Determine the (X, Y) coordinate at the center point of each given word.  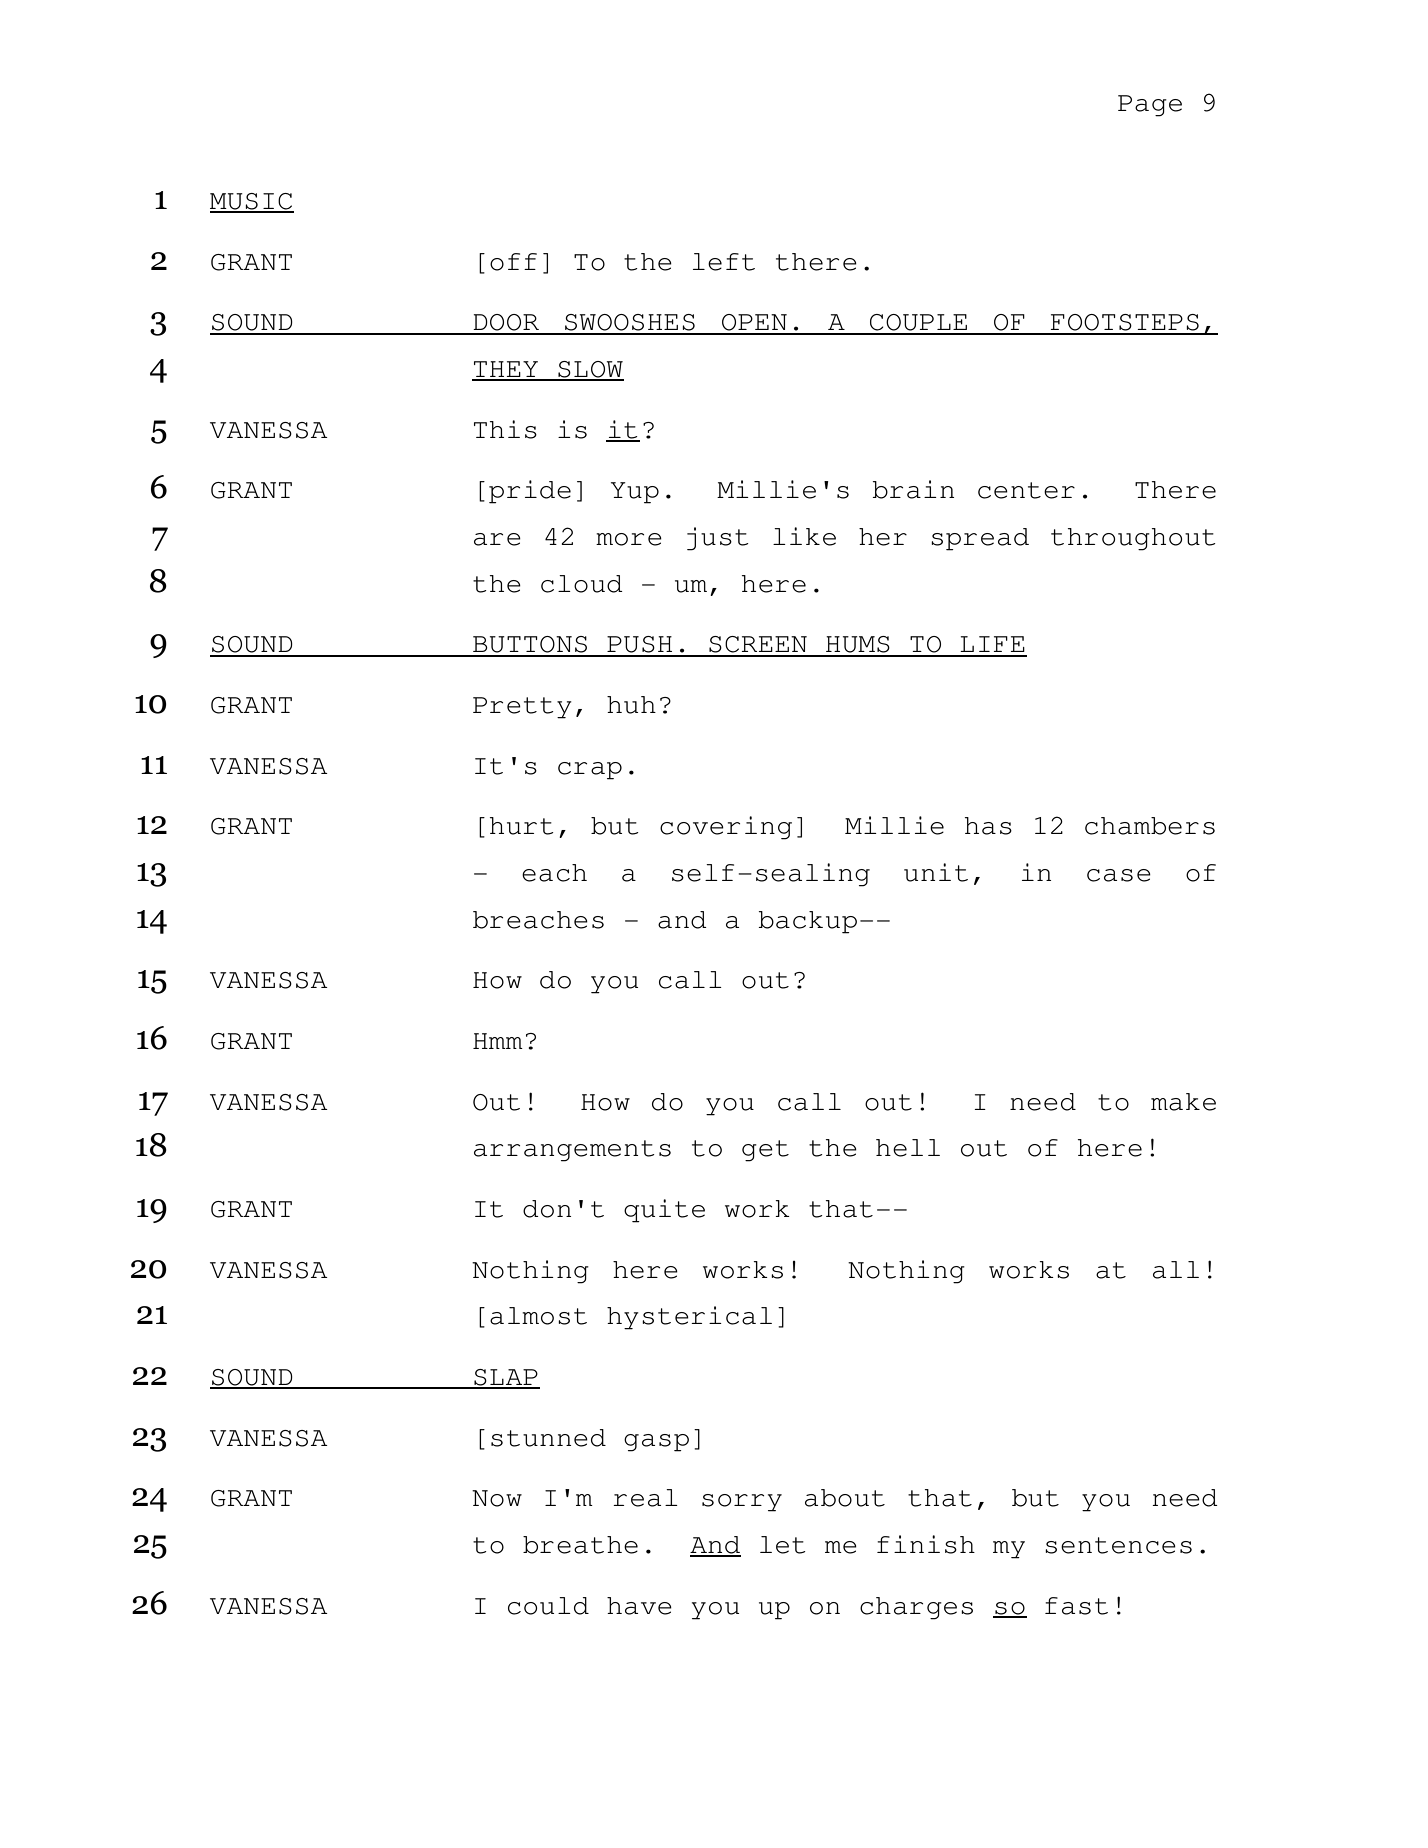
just (718, 539)
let (783, 1545)
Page (1150, 106)
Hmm (498, 1041)
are (497, 539)
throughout (1133, 539)
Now (497, 1498)
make (1183, 1102)
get (765, 1151)
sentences (1118, 1545)
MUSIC (252, 202)
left (724, 262)
